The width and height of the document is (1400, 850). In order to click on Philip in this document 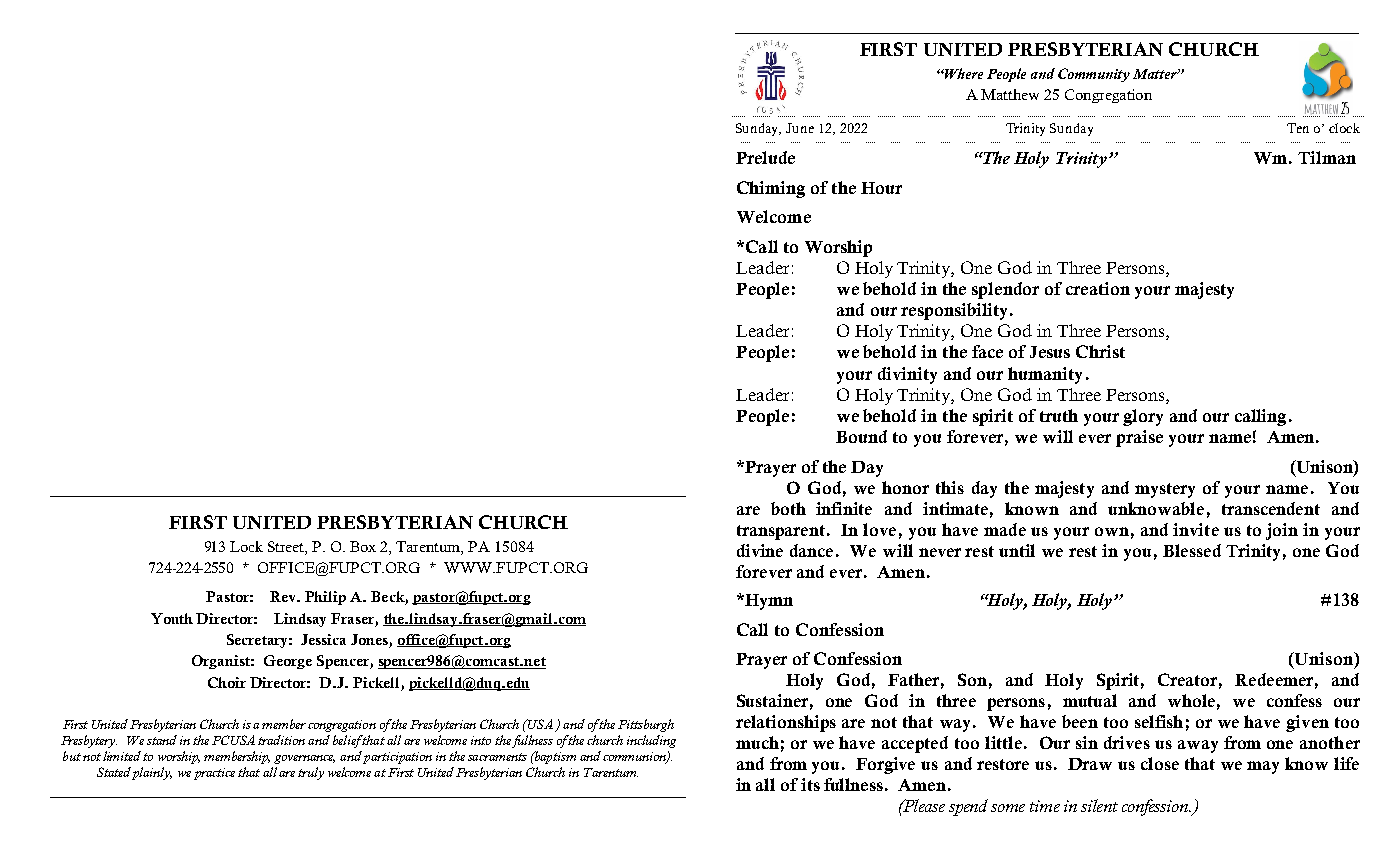, I will do `click(325, 598)`.
